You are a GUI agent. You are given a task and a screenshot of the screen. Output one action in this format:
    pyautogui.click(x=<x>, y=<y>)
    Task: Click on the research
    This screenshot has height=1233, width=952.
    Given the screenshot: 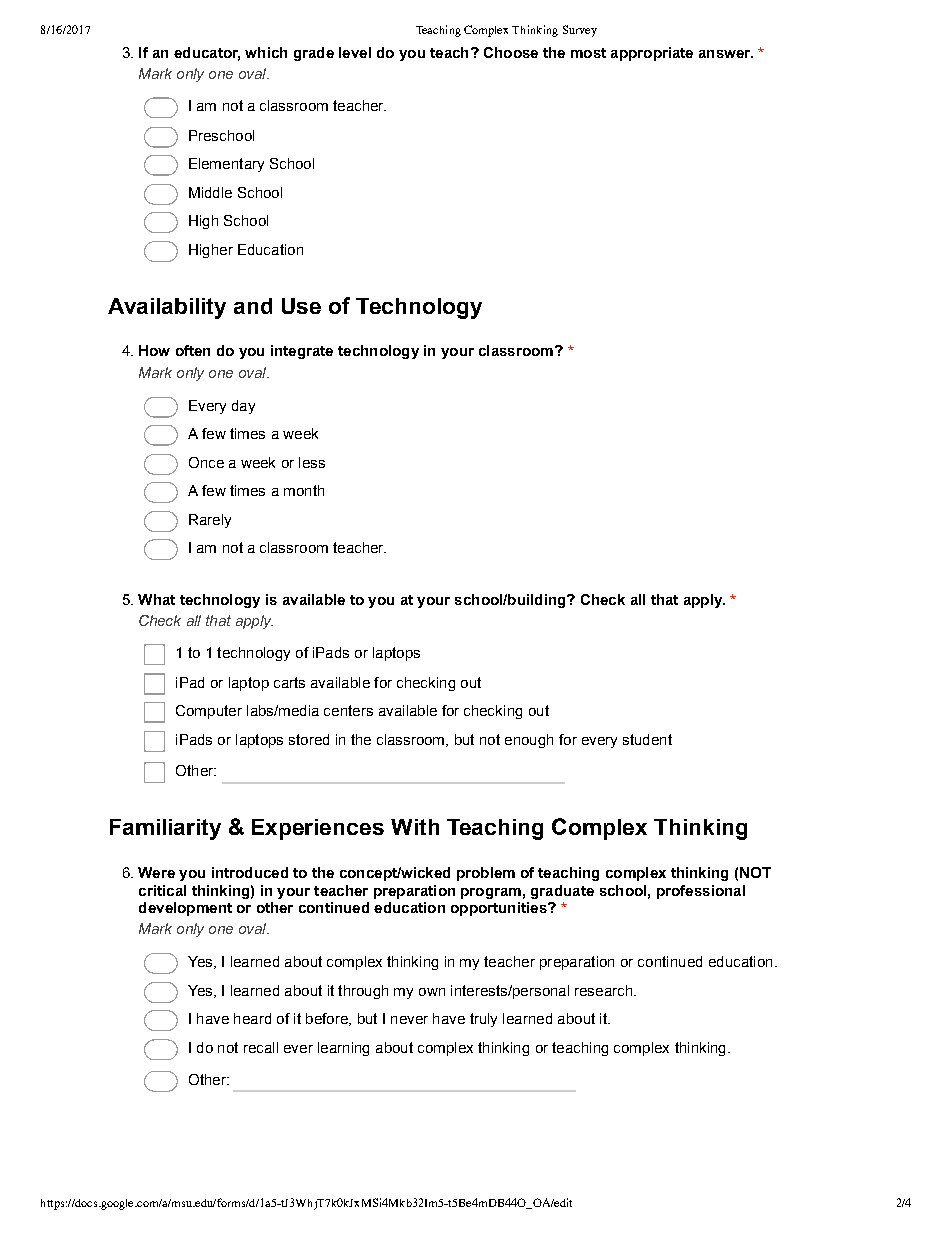 What is the action you would take?
    pyautogui.click(x=605, y=990)
